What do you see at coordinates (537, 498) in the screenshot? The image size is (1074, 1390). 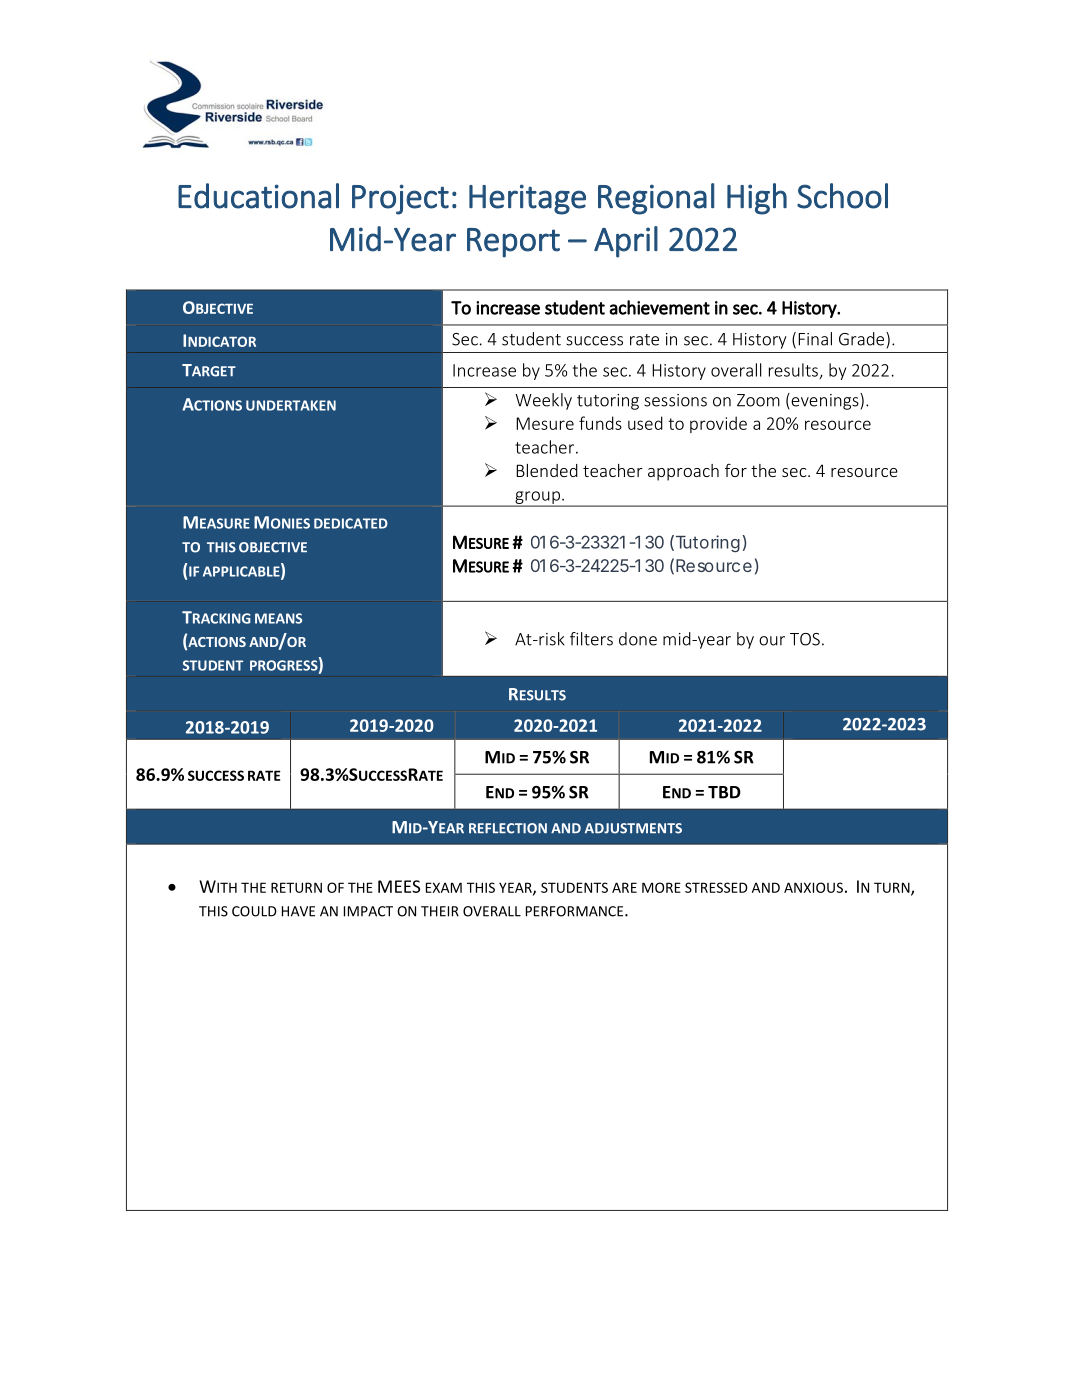 I see `group` at bounding box center [537, 498].
